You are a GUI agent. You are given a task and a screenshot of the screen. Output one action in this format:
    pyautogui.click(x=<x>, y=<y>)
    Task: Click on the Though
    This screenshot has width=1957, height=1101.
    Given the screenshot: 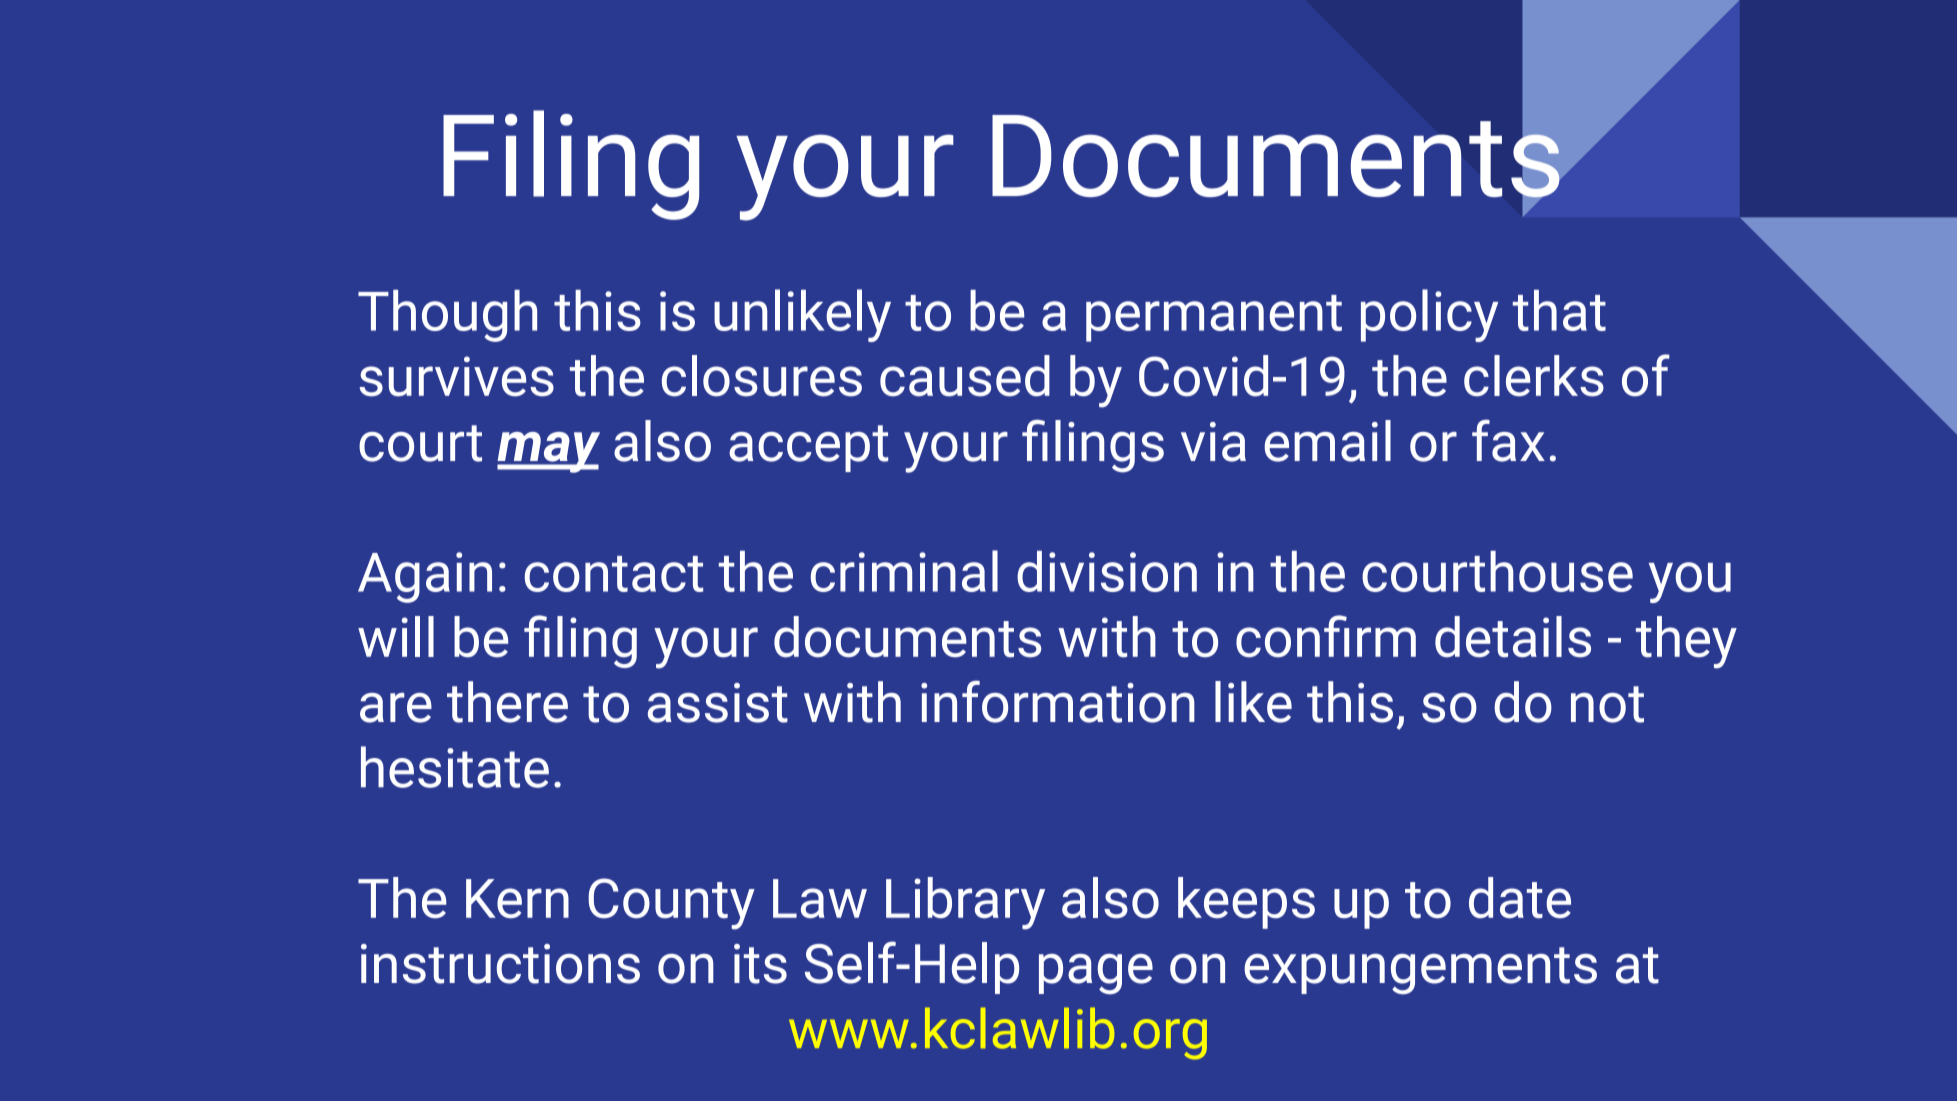 What is the action you would take?
    pyautogui.click(x=447, y=316)
